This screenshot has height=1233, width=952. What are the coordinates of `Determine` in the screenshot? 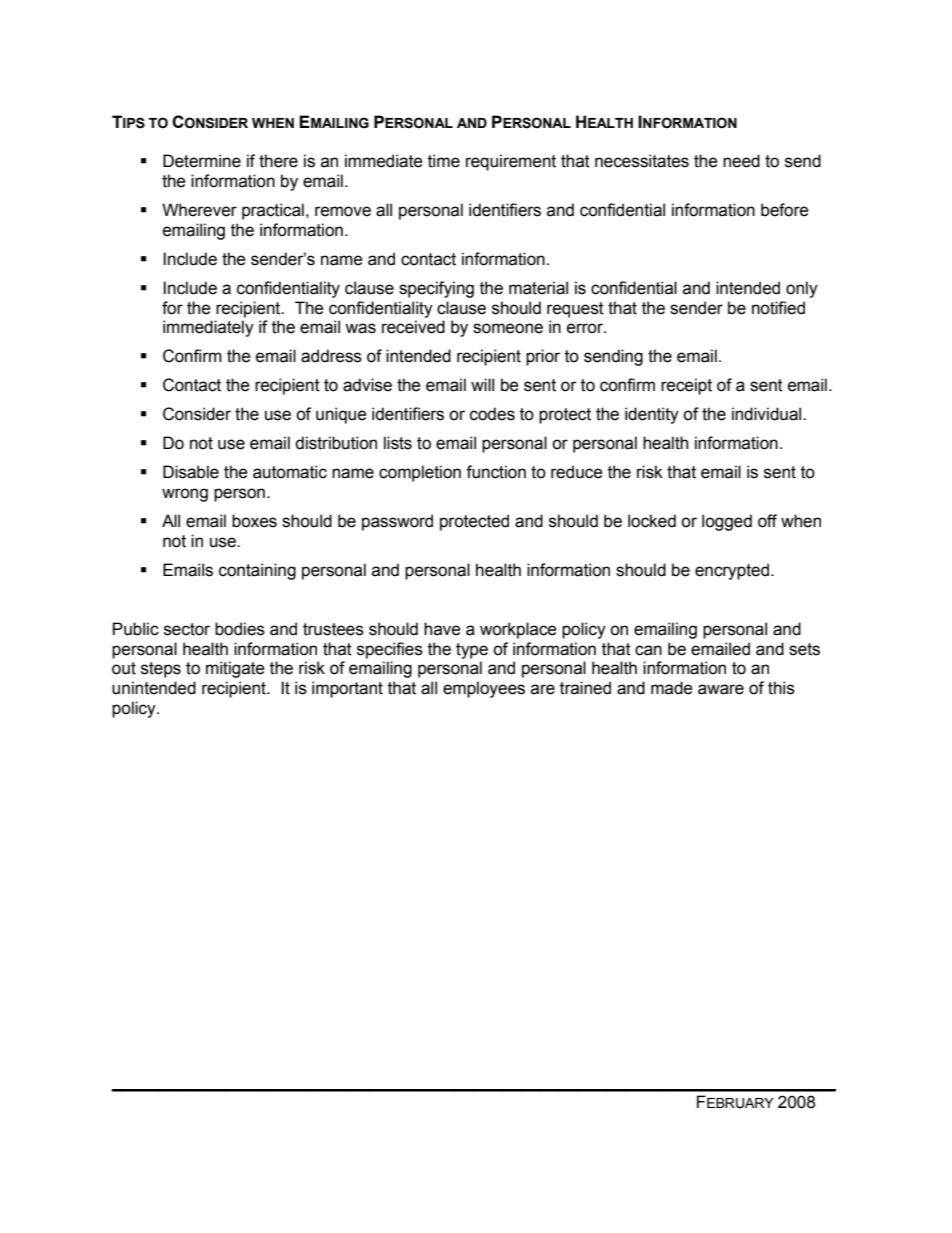 It's located at (202, 161).
